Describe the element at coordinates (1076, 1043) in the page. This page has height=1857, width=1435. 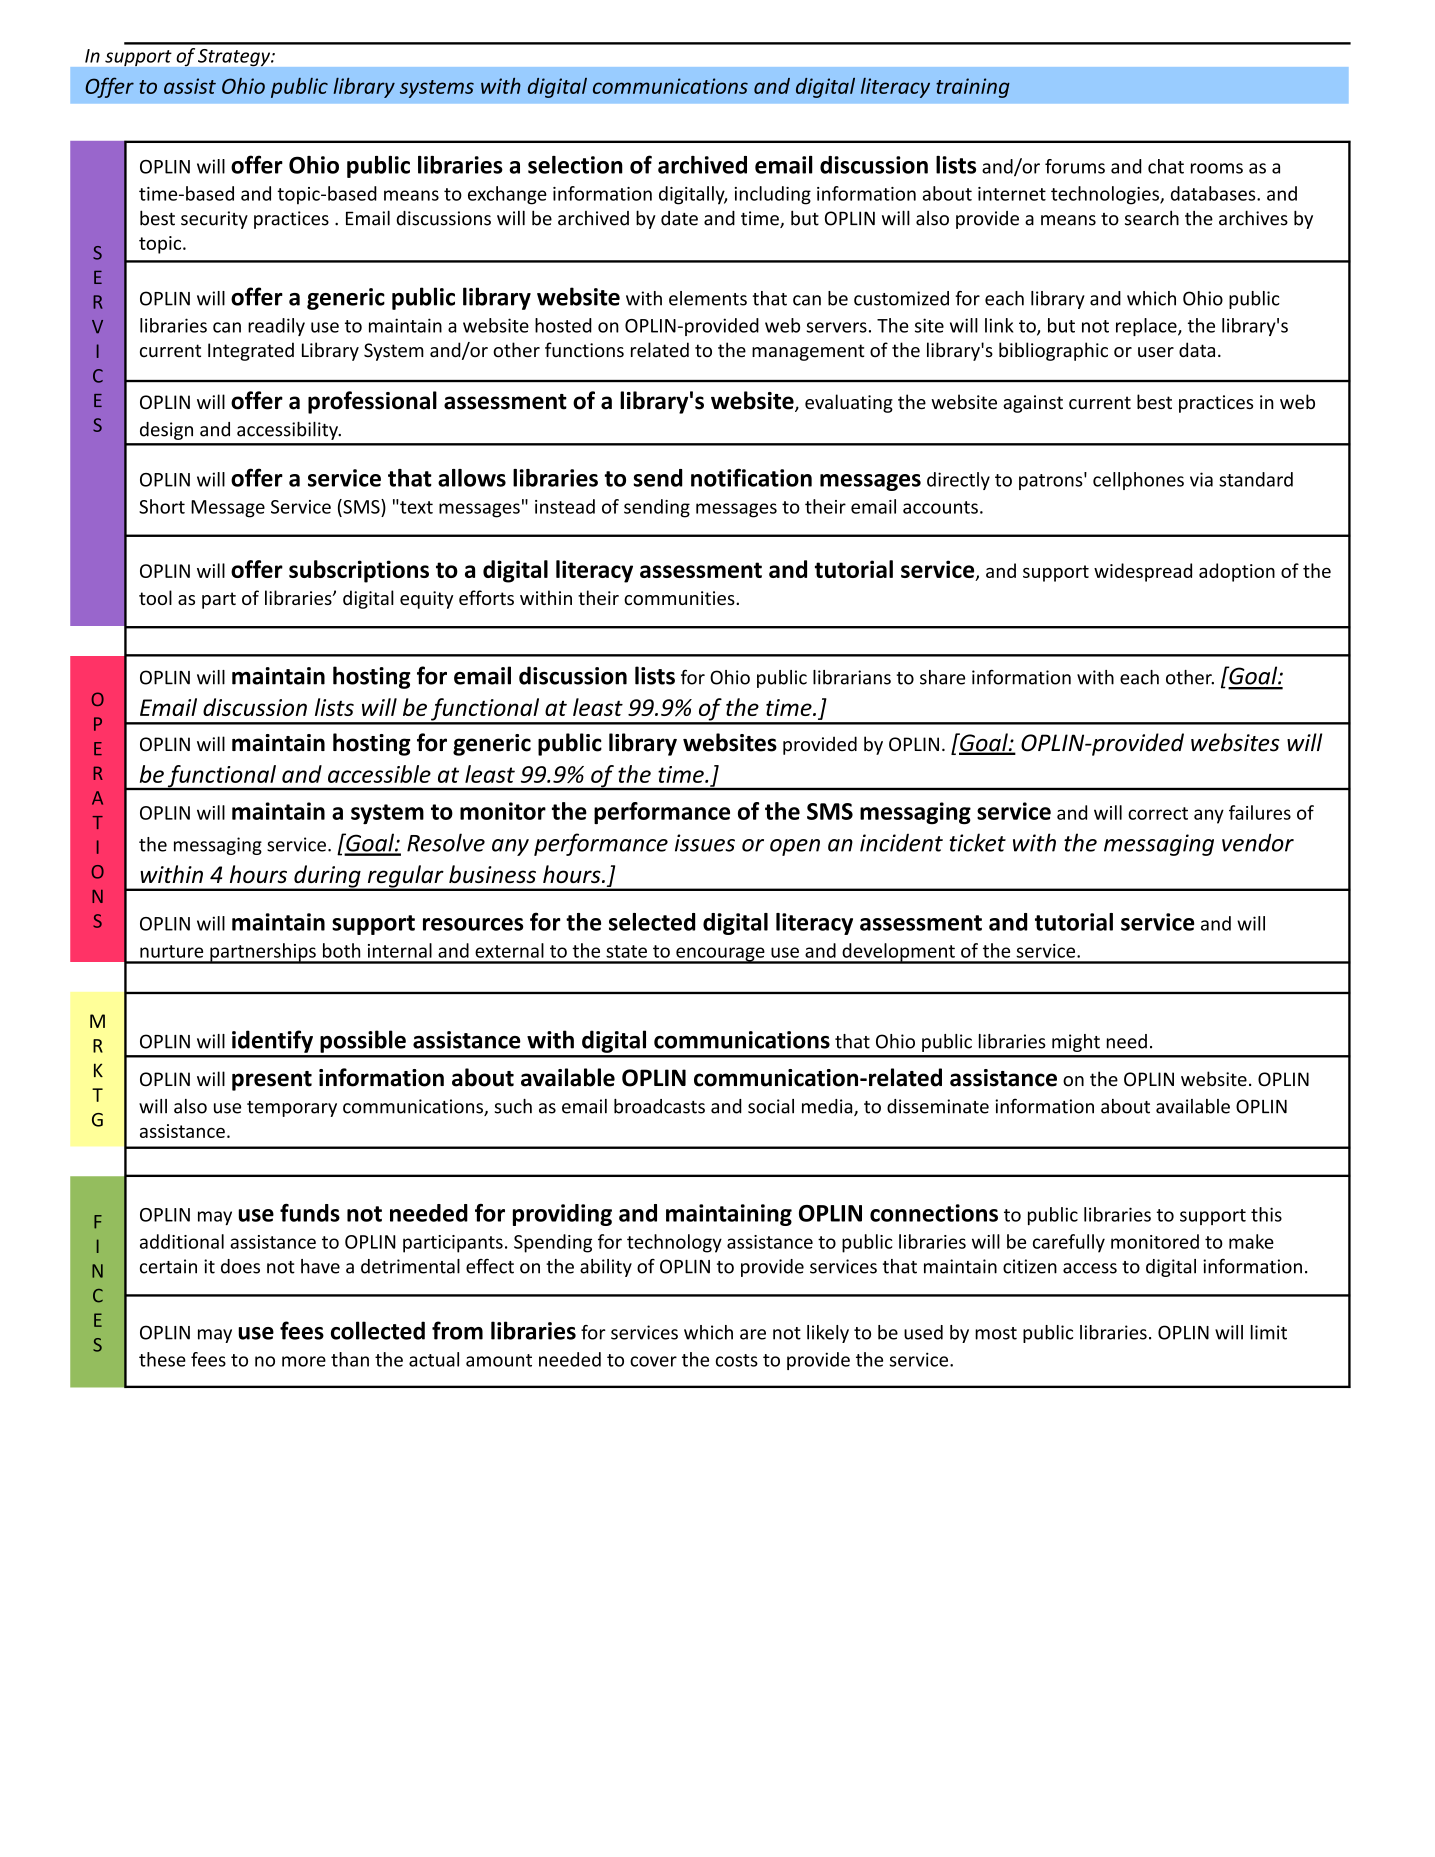
I see `might` at that location.
